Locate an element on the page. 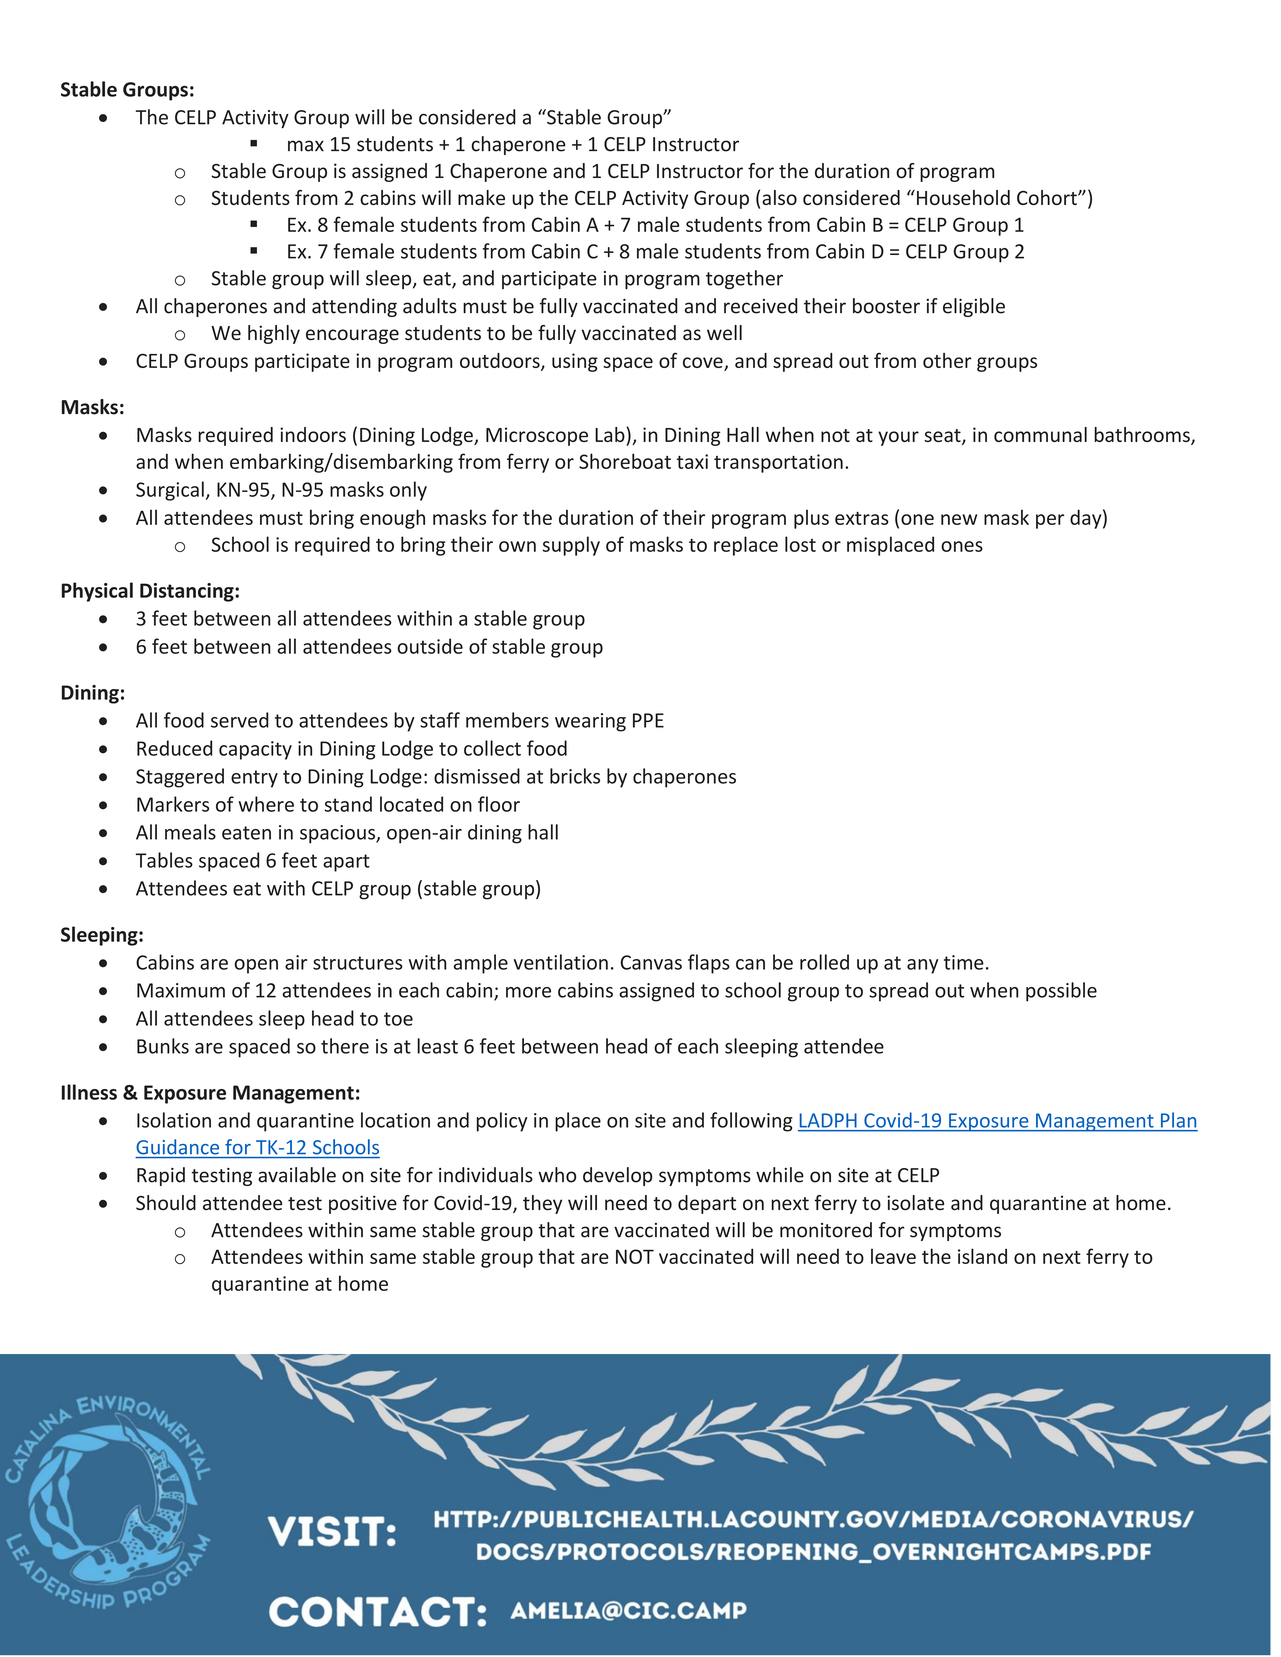  Should is located at coordinates (166, 1202).
